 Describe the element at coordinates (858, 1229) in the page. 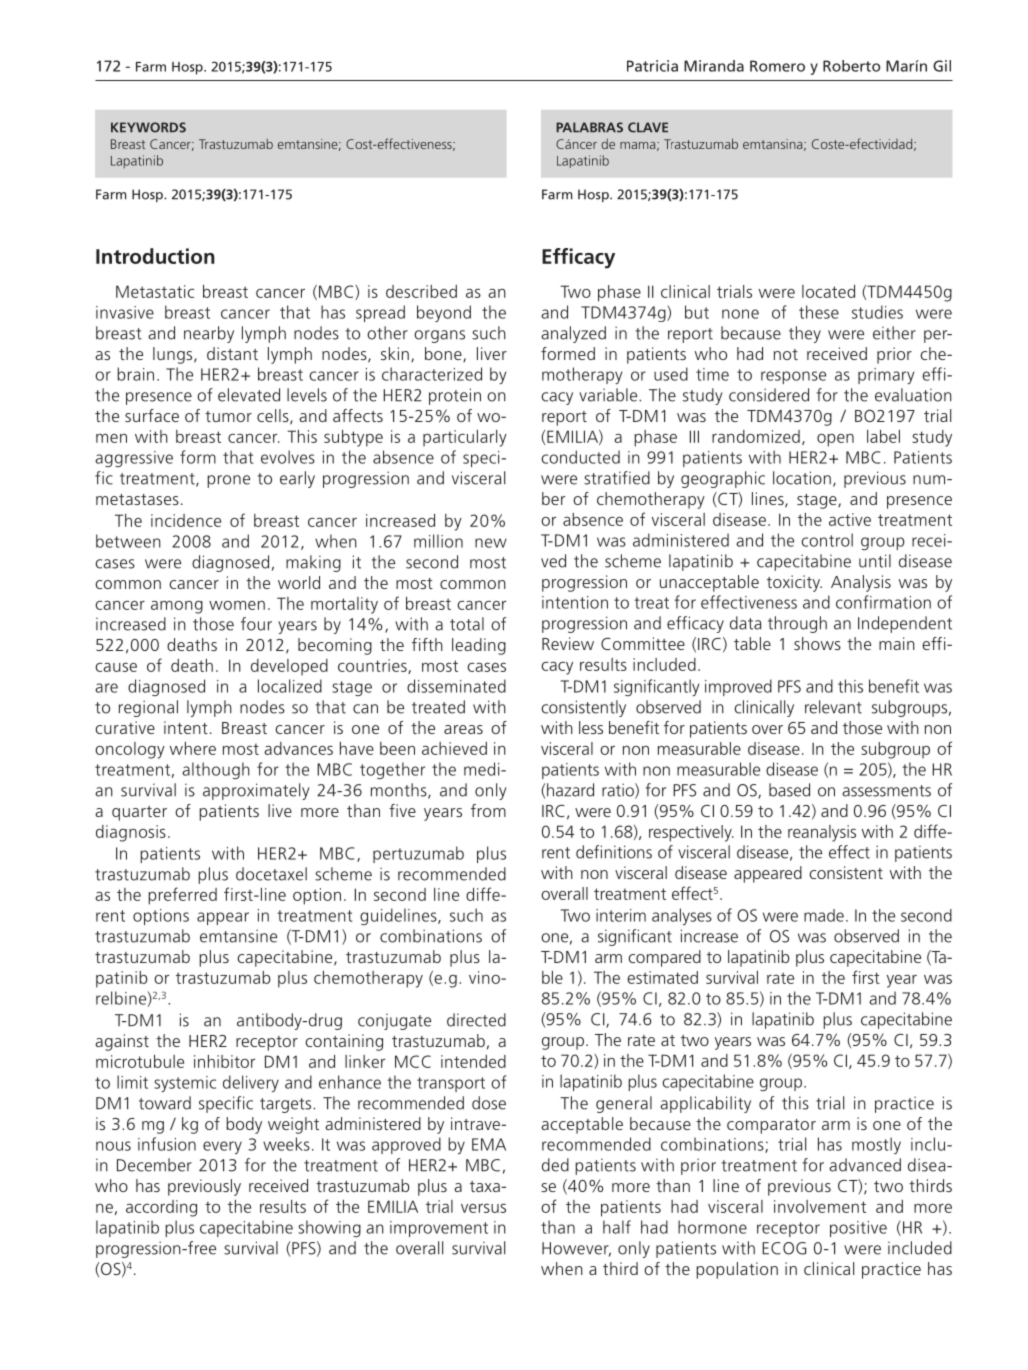

I see `positive` at that location.
